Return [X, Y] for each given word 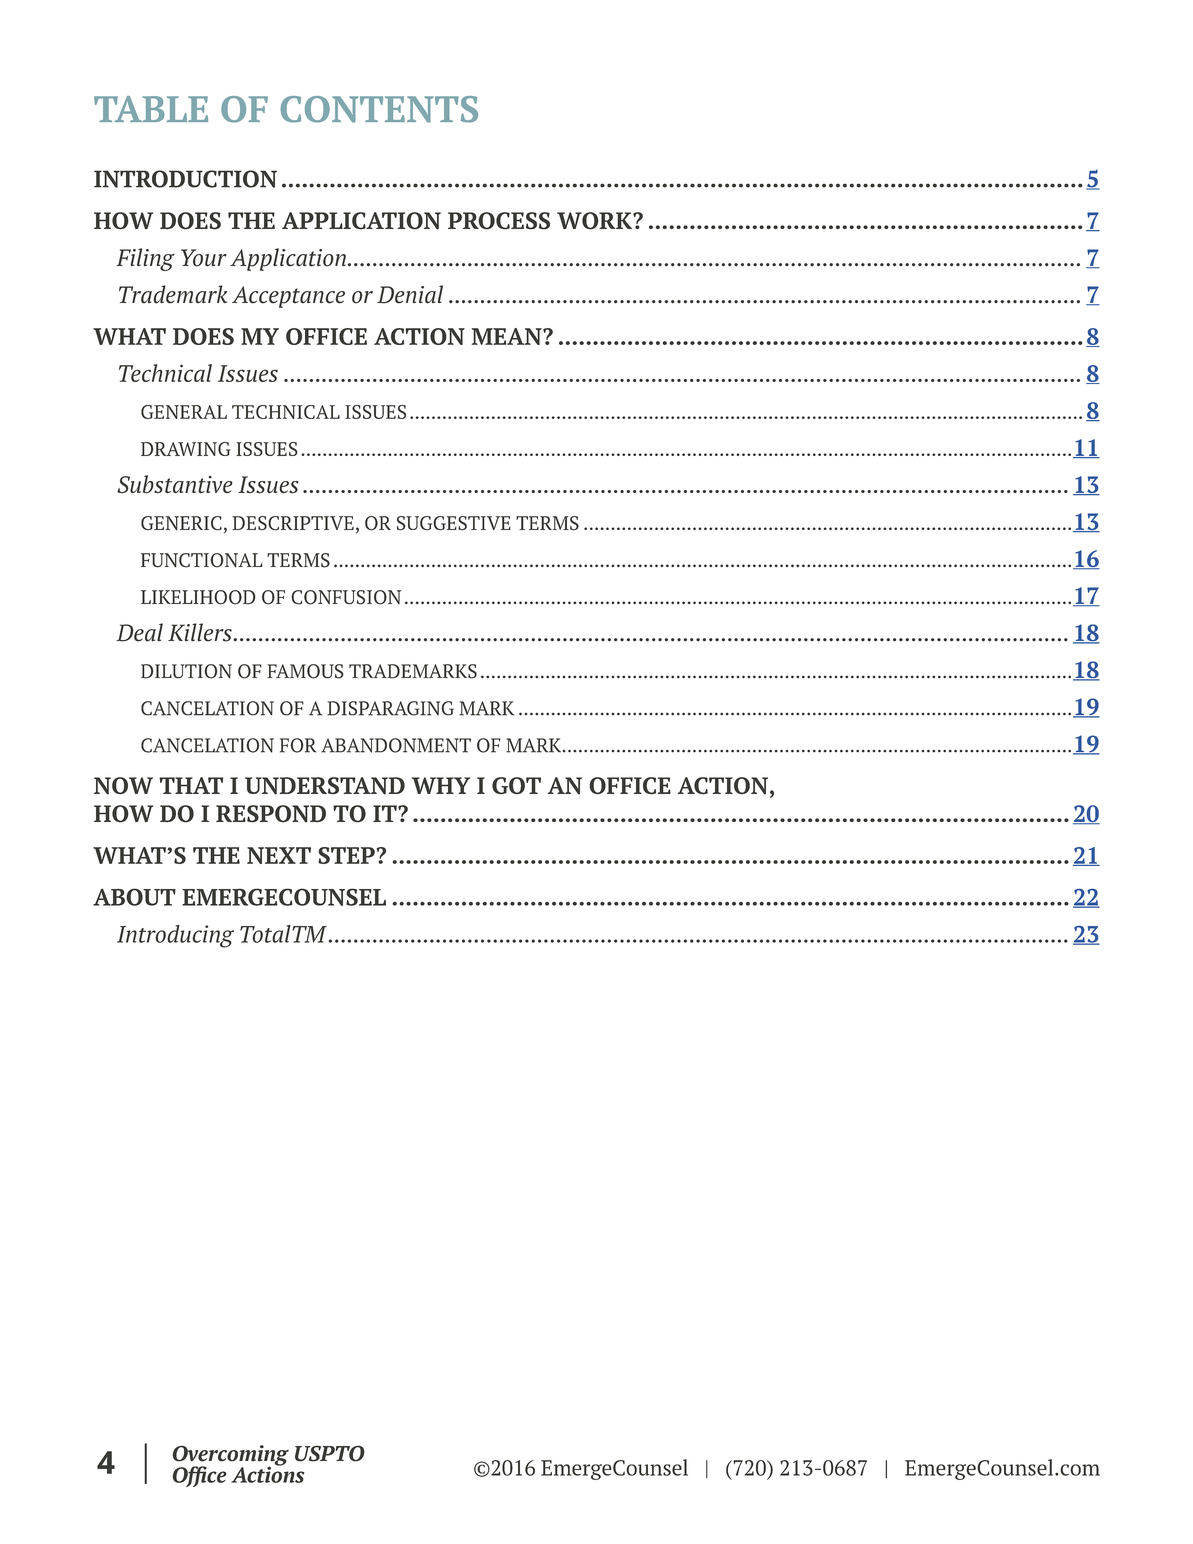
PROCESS [499, 221]
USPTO [330, 1453]
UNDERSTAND [325, 786]
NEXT [279, 855]
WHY [441, 785]
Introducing [175, 936]
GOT [516, 785]
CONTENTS [379, 109]
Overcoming [230, 1456]
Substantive [175, 484]
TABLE [151, 109]
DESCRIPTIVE [293, 523]
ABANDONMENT [396, 745]
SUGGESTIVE [454, 523]
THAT [191, 785]
